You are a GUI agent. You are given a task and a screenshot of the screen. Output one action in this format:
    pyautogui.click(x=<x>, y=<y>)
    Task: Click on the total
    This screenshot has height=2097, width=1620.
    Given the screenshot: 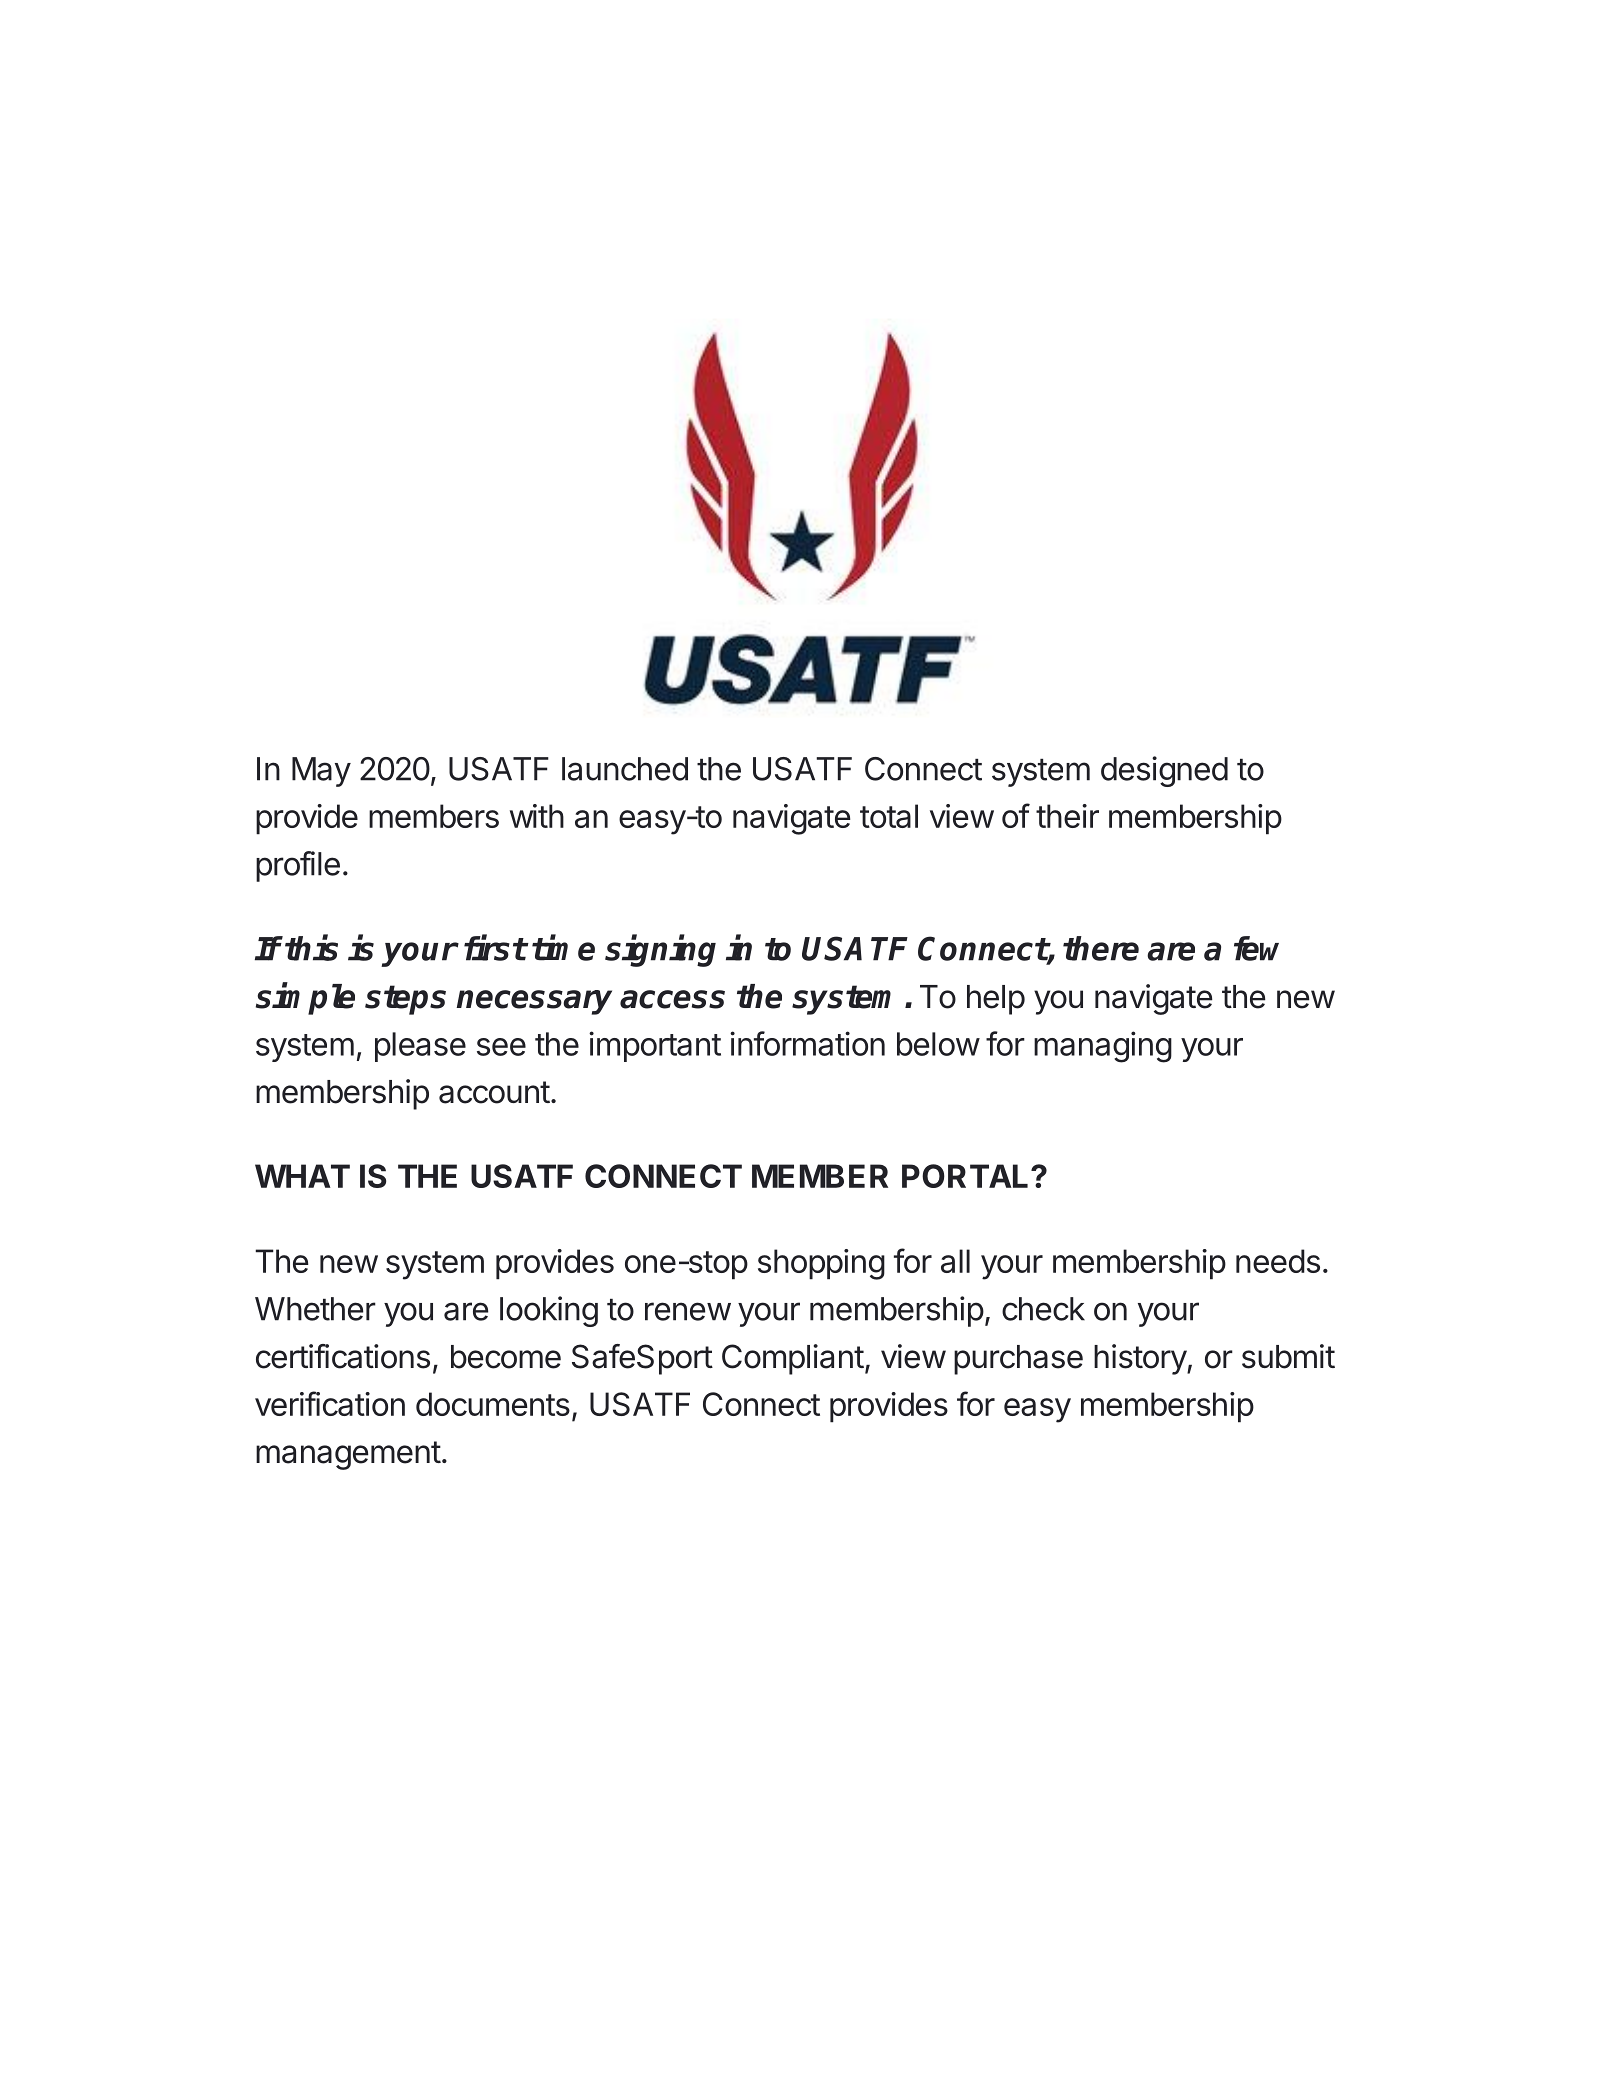 What is the action you would take?
    pyautogui.click(x=889, y=816)
